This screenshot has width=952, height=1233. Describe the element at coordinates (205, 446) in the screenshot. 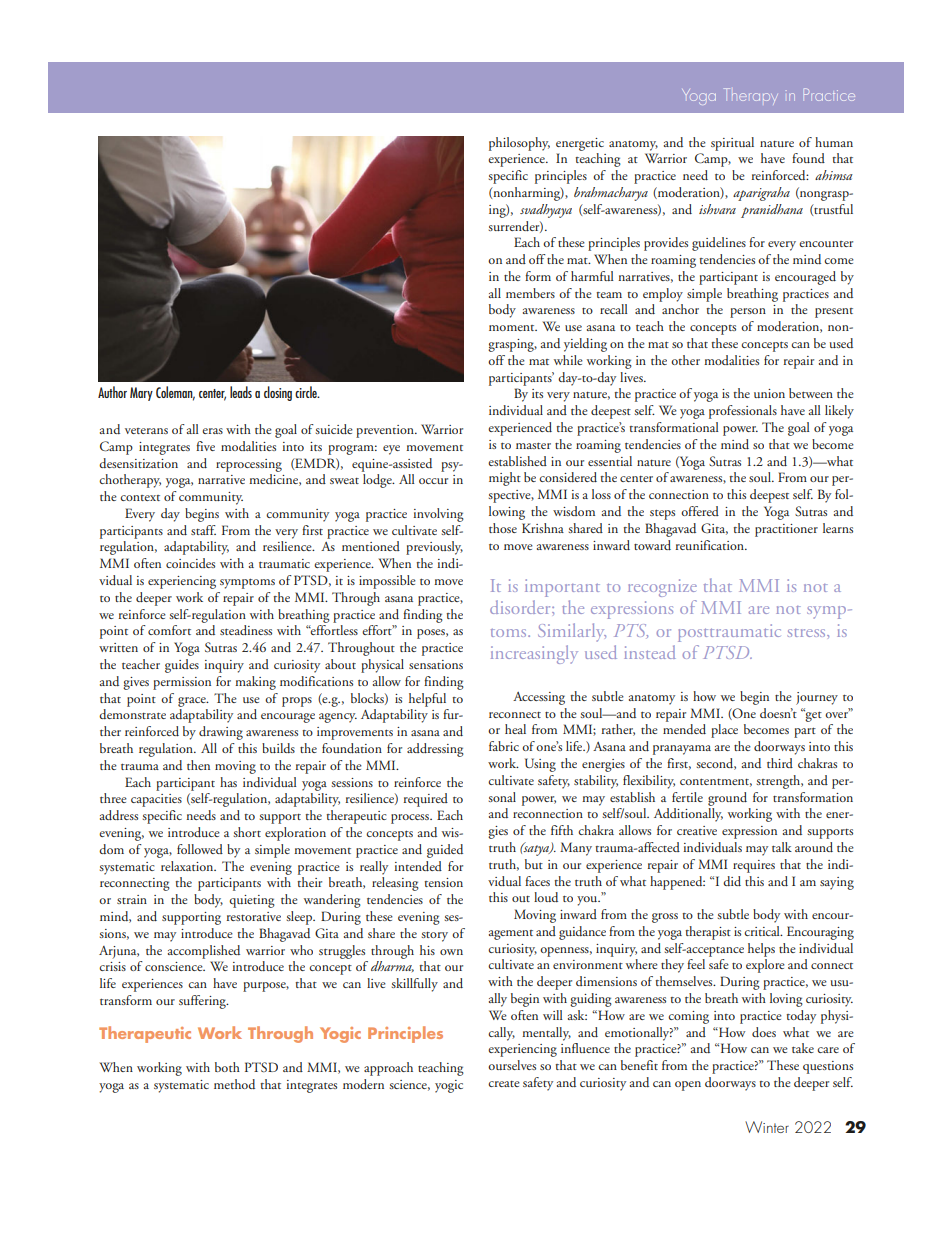

I see `five` at that location.
